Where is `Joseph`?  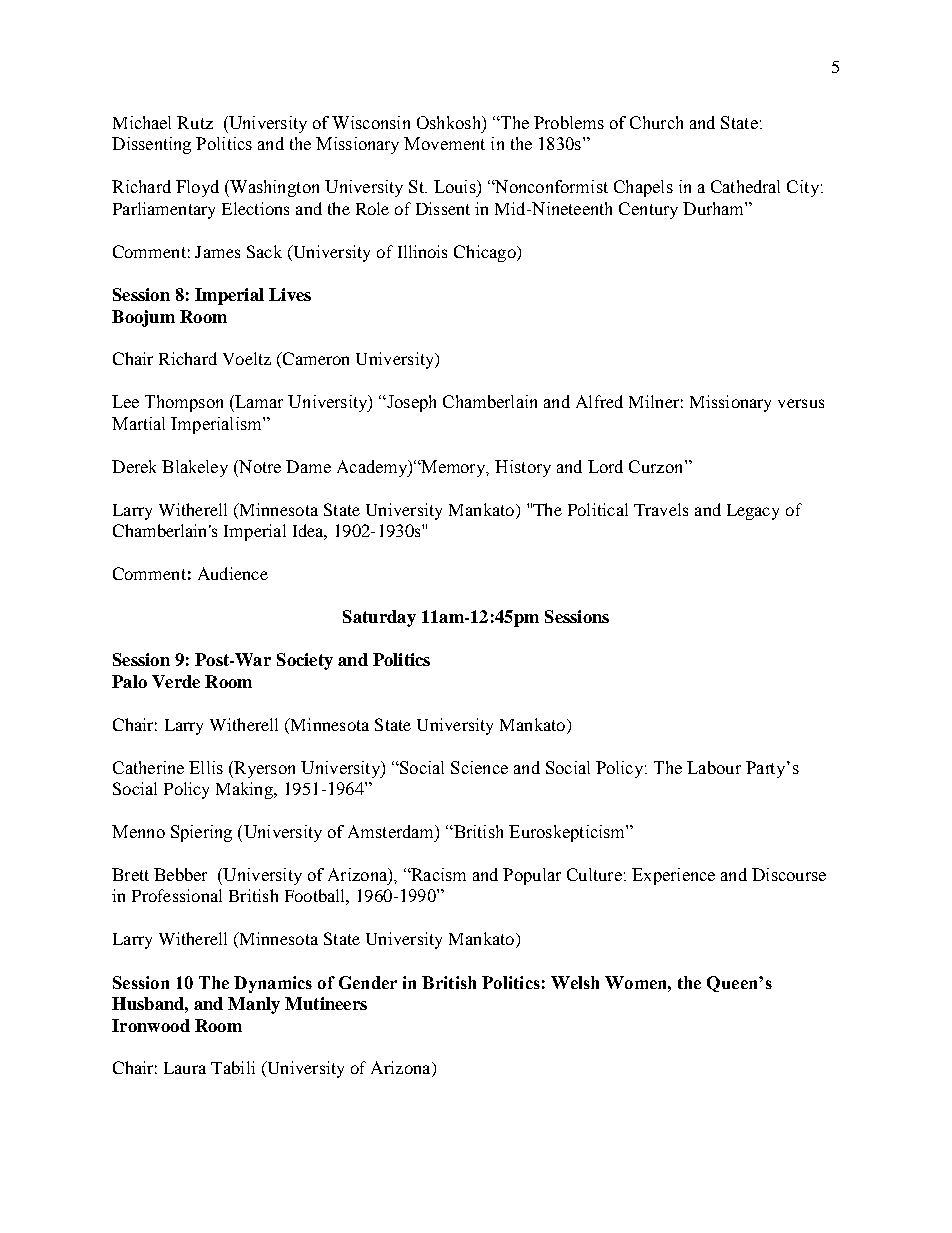 Joseph is located at coordinates (410, 403).
